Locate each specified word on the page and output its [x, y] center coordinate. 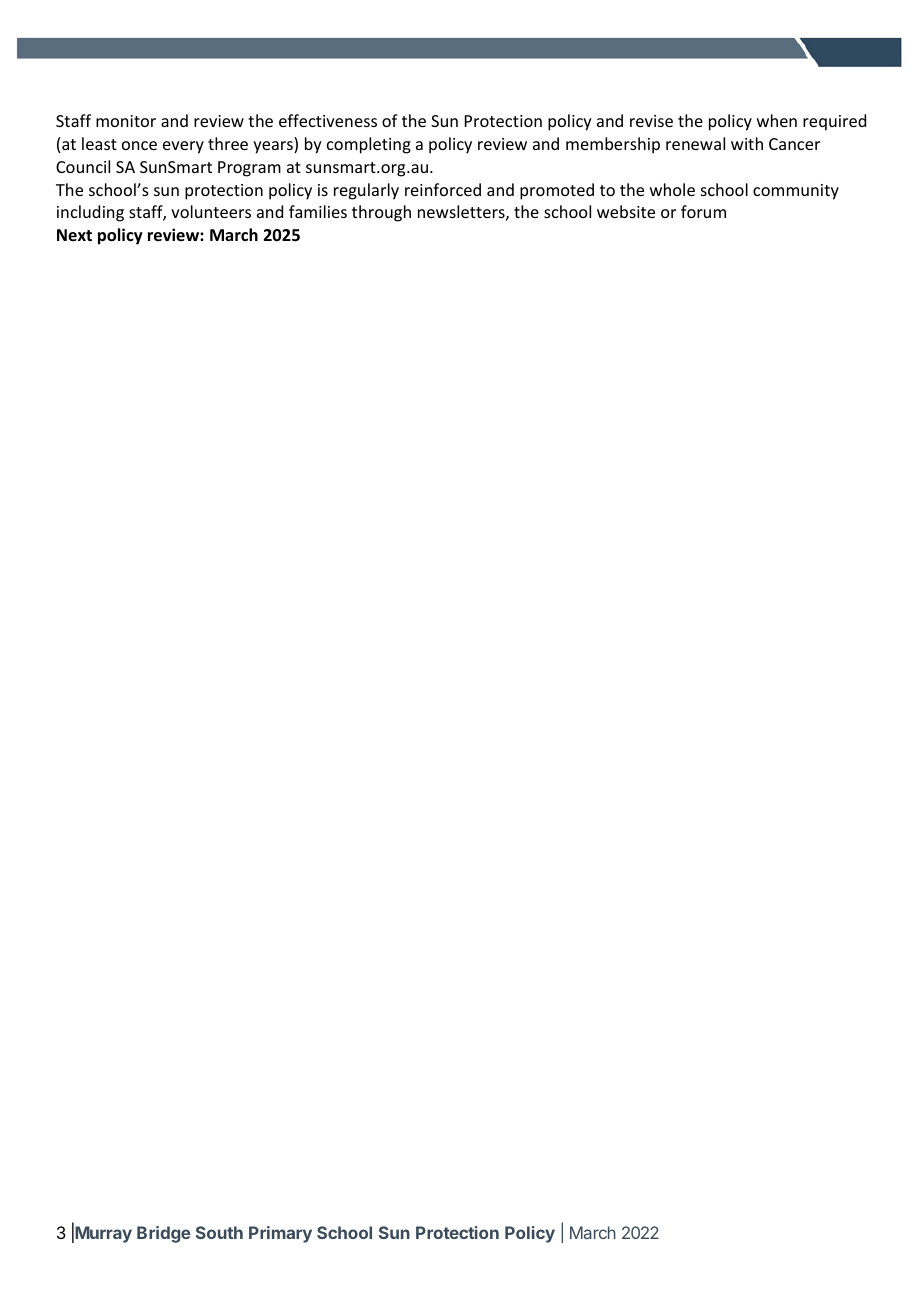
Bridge [164, 1234]
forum [703, 211]
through [381, 213]
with [747, 143]
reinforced [443, 189]
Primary [280, 1234]
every [183, 147]
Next [74, 235]
